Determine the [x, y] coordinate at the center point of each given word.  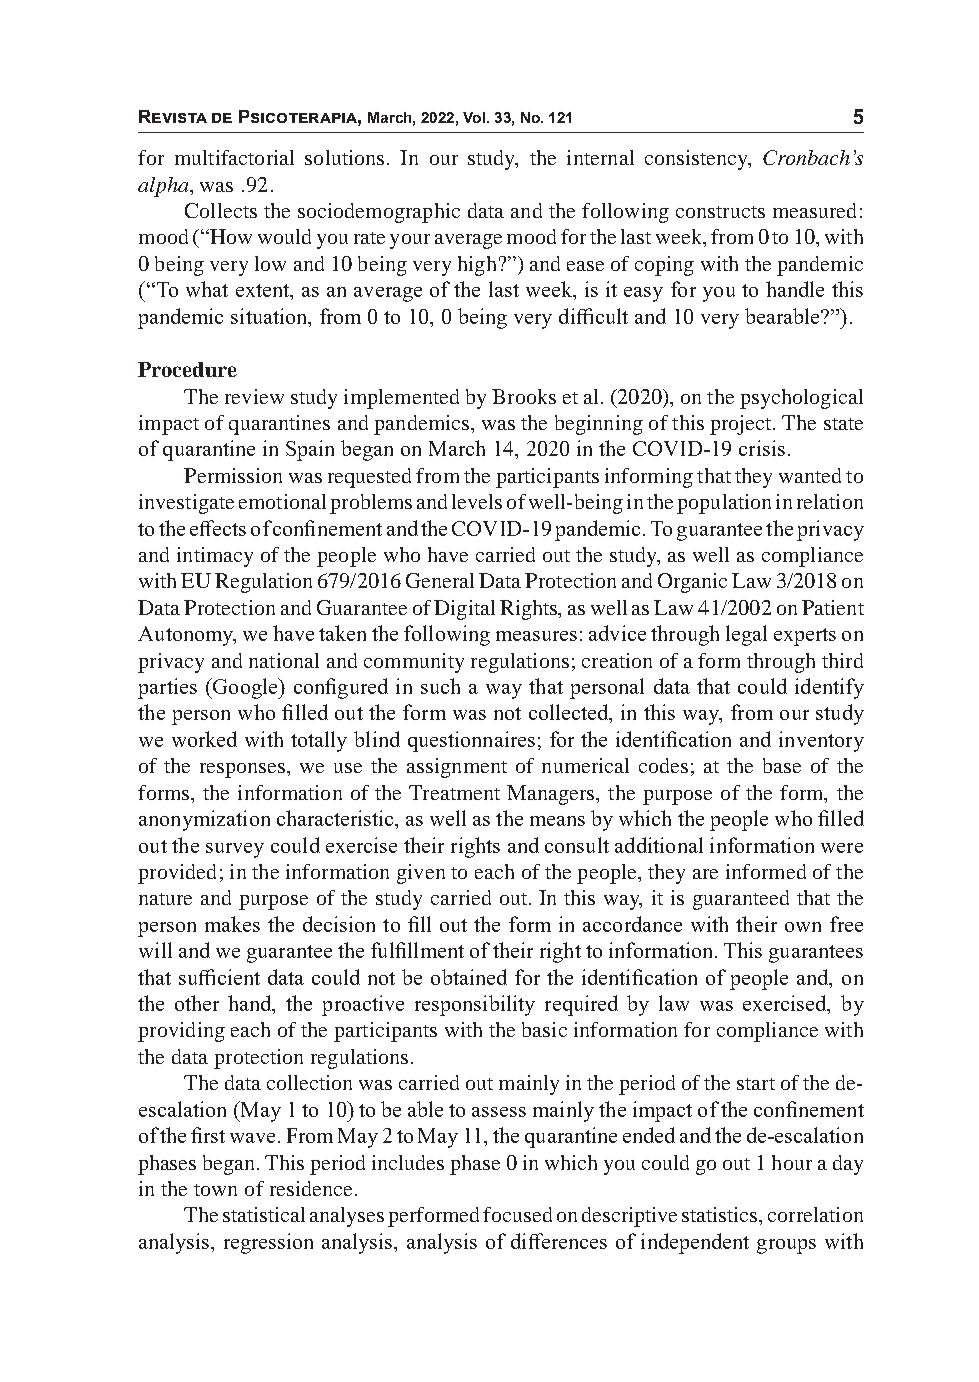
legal [746, 635]
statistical [264, 1214]
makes [232, 924]
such [440, 686]
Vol [474, 117]
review [254, 396]
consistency [697, 160]
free [846, 924]
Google [245, 688]
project [742, 425]
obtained [469, 977]
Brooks [524, 396]
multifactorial [234, 157]
